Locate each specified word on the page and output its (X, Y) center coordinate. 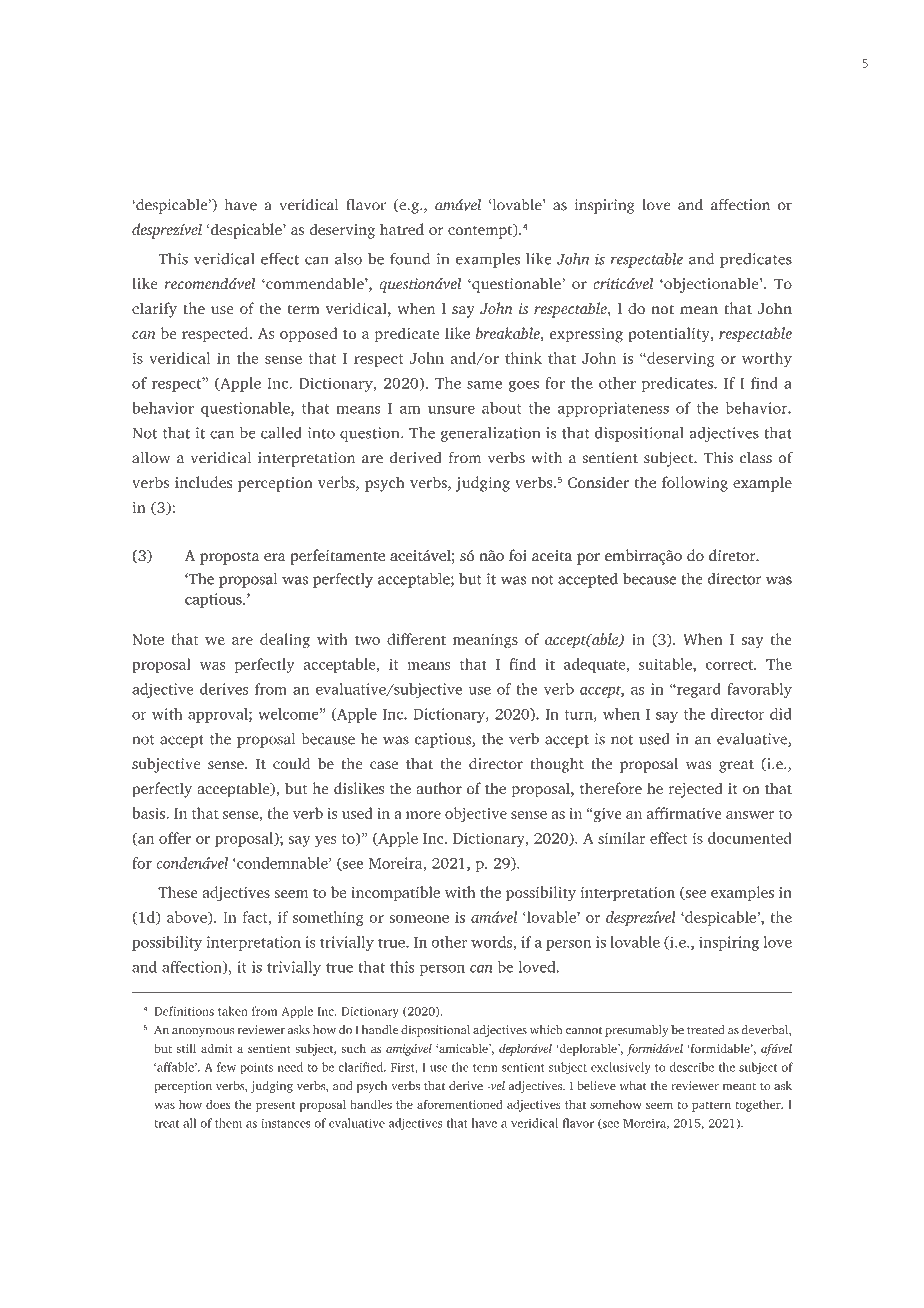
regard (698, 690)
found (410, 259)
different (416, 639)
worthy (767, 360)
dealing (285, 641)
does (218, 1104)
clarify (154, 310)
